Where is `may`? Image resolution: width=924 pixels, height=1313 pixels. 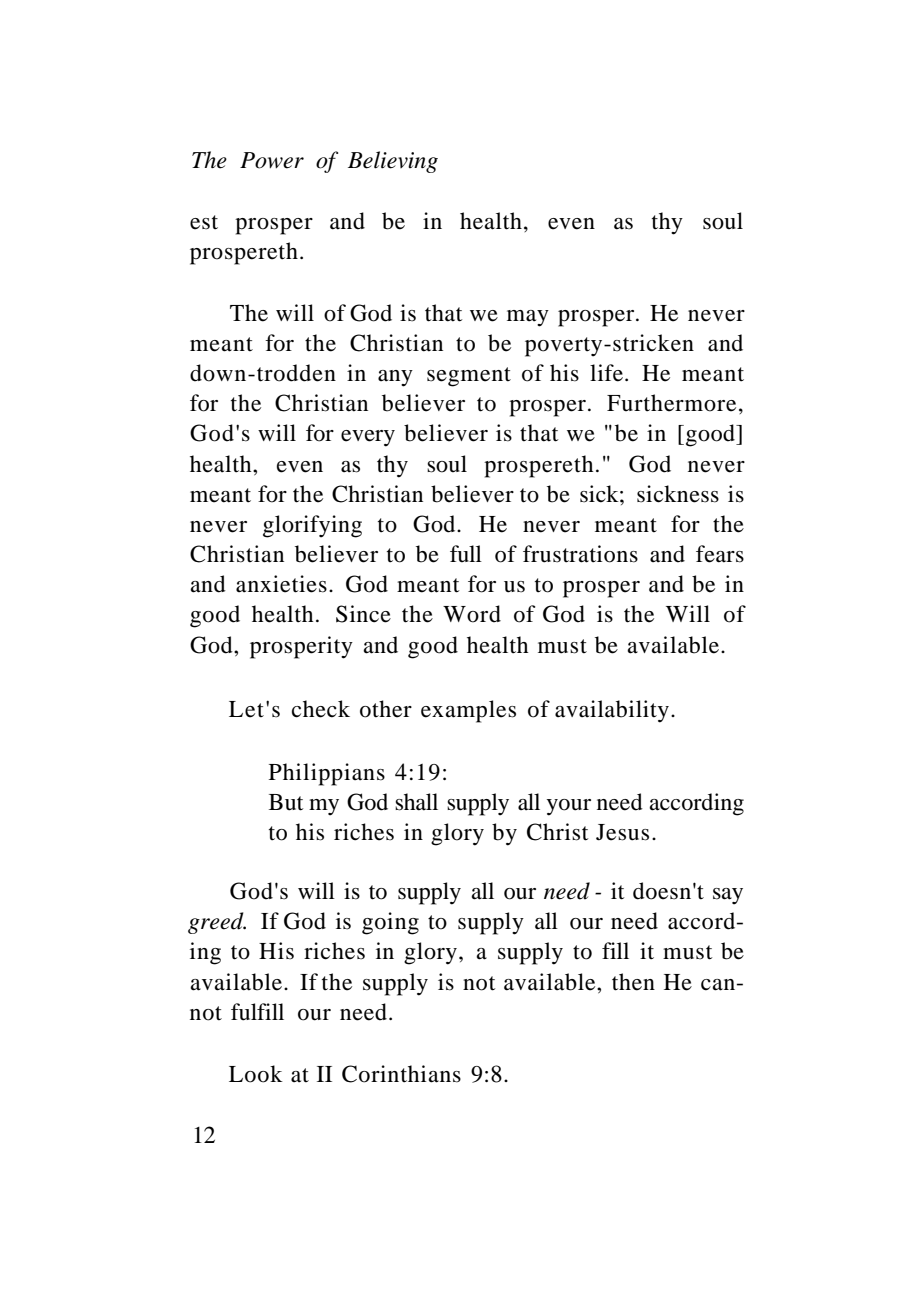 may is located at coordinates (528, 318).
